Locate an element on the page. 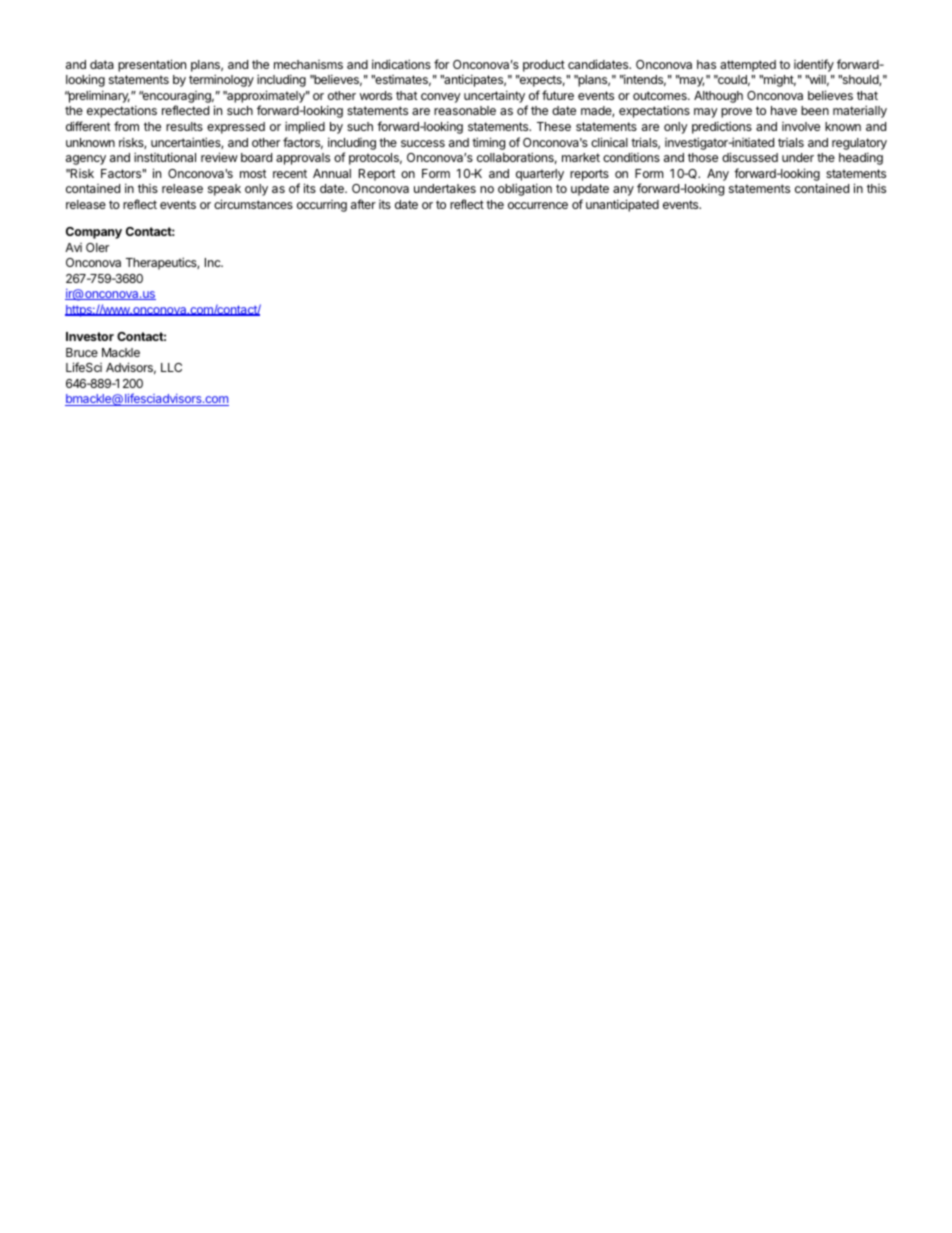 This page has height=1233, width=952. LLC is located at coordinates (171, 367).
